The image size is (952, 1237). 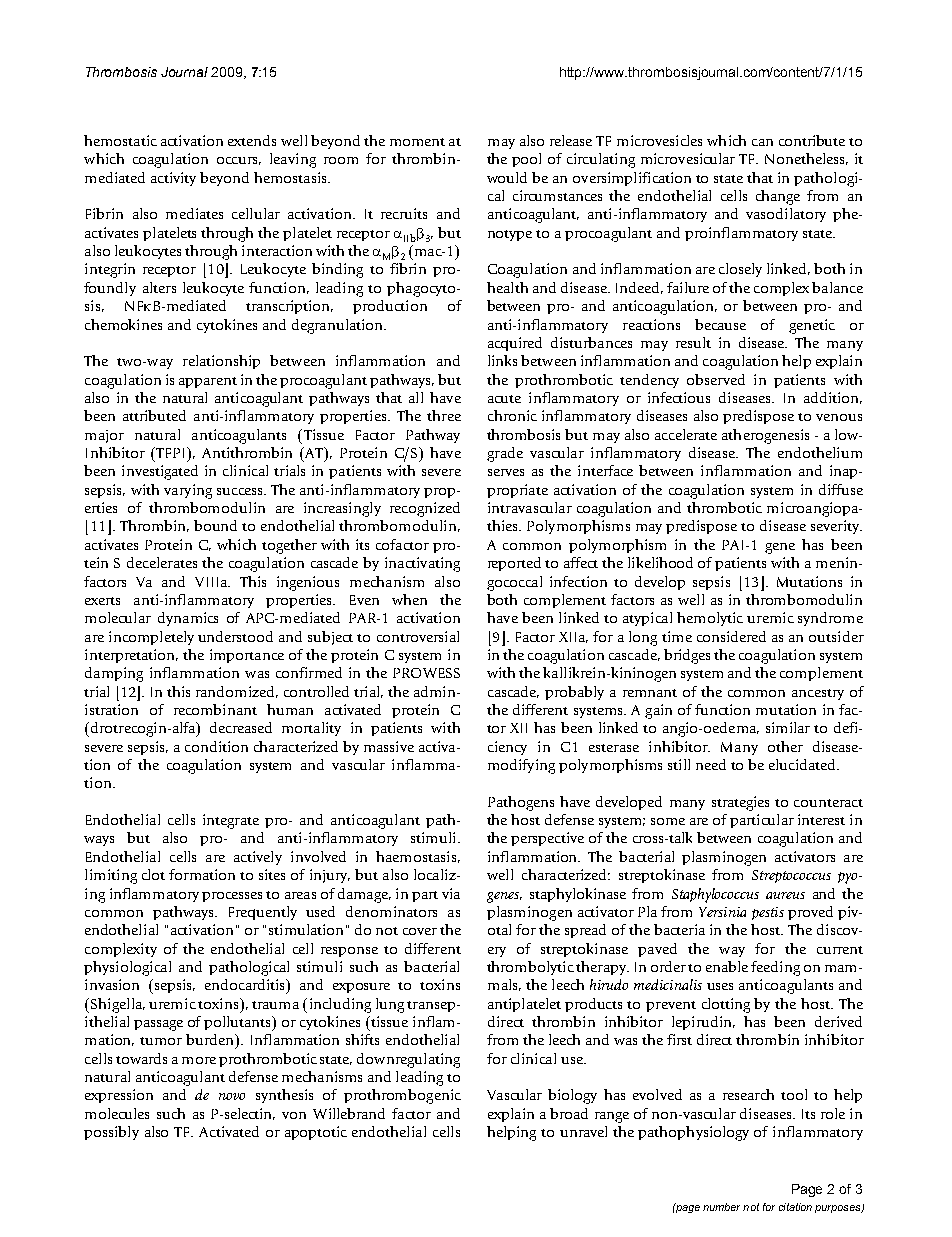 I want to click on number, so click(x=721, y=1207).
